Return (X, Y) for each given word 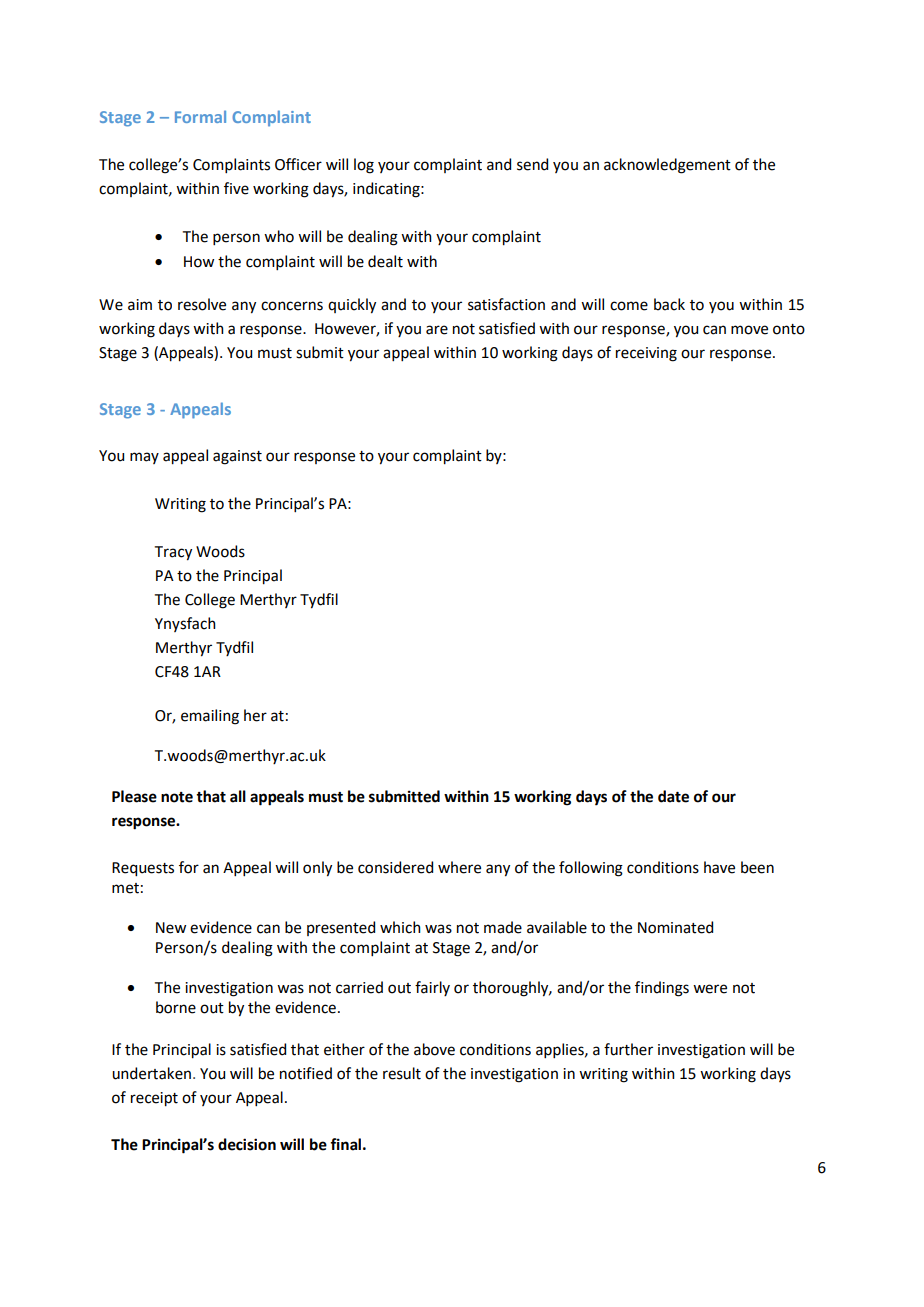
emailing (210, 717)
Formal (200, 116)
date (673, 796)
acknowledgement (667, 166)
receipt (154, 1099)
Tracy (173, 553)
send (532, 164)
